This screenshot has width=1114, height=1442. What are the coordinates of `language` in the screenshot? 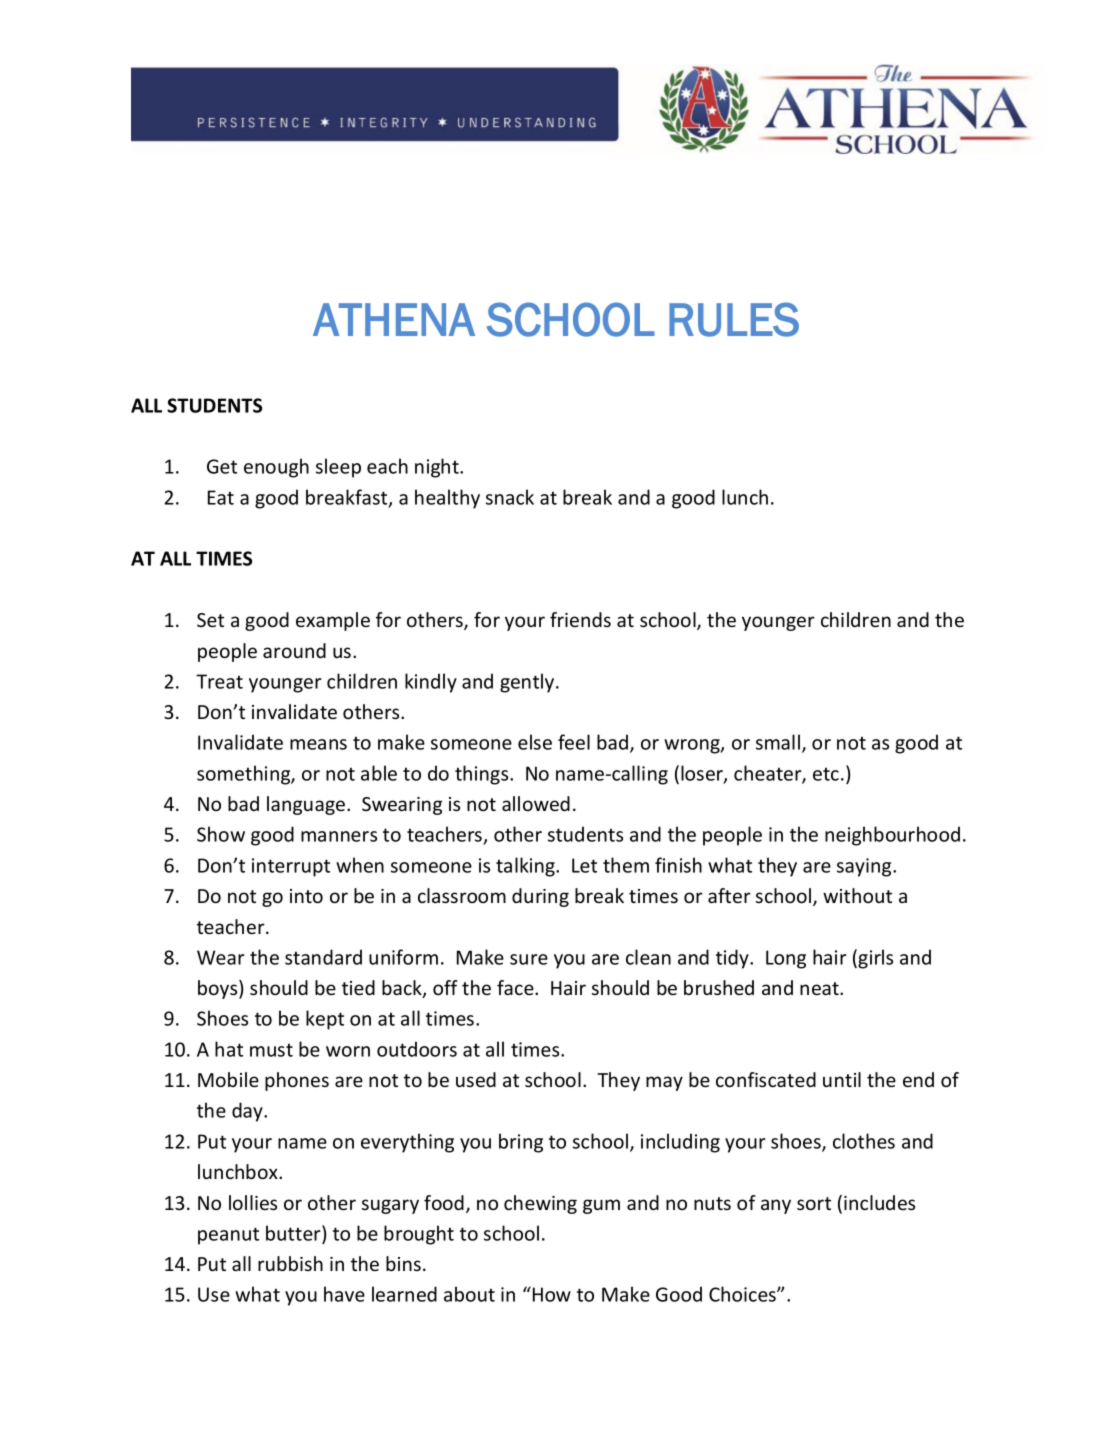 It's located at (307, 805).
